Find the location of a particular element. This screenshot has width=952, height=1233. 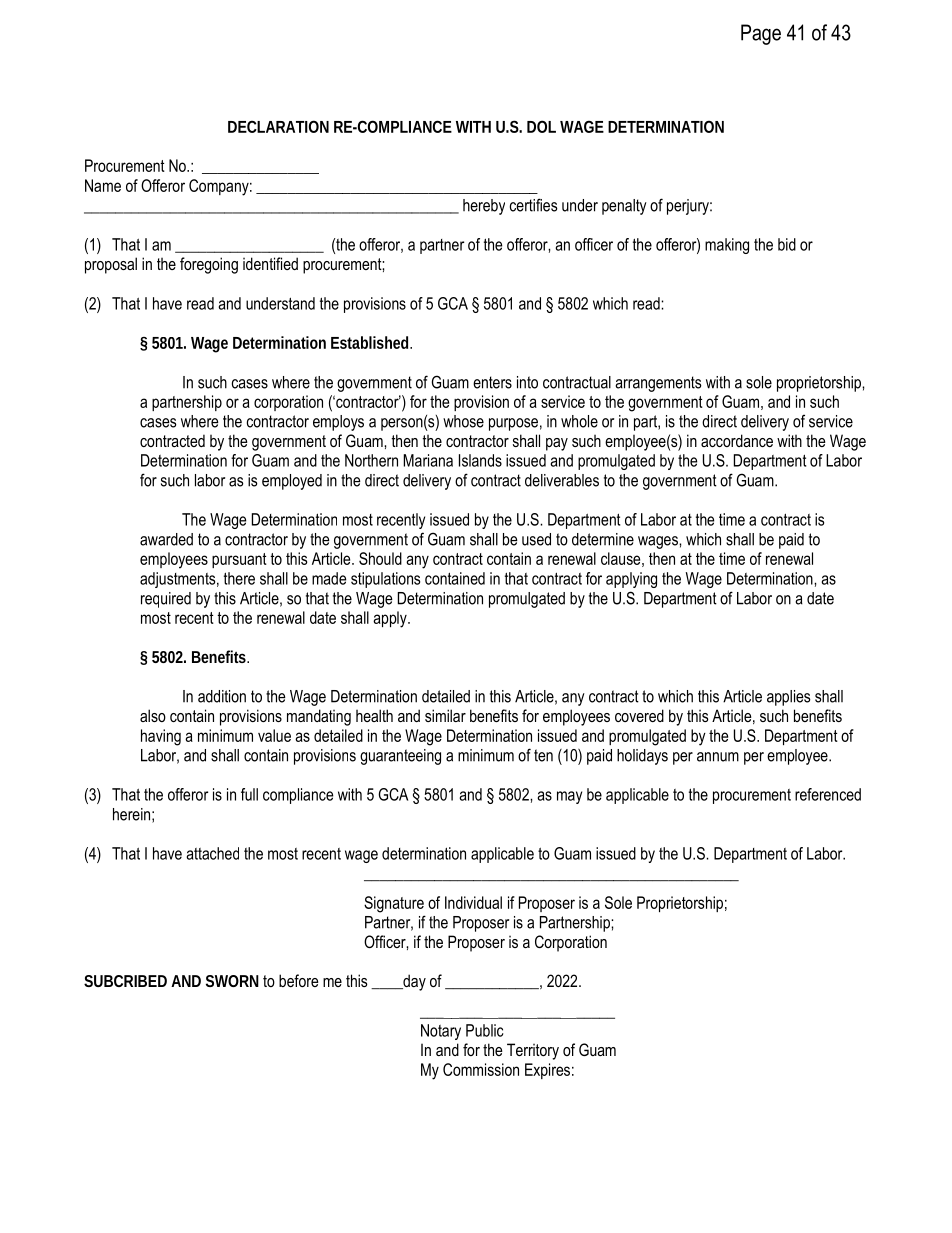

foregoing is located at coordinates (209, 265).
